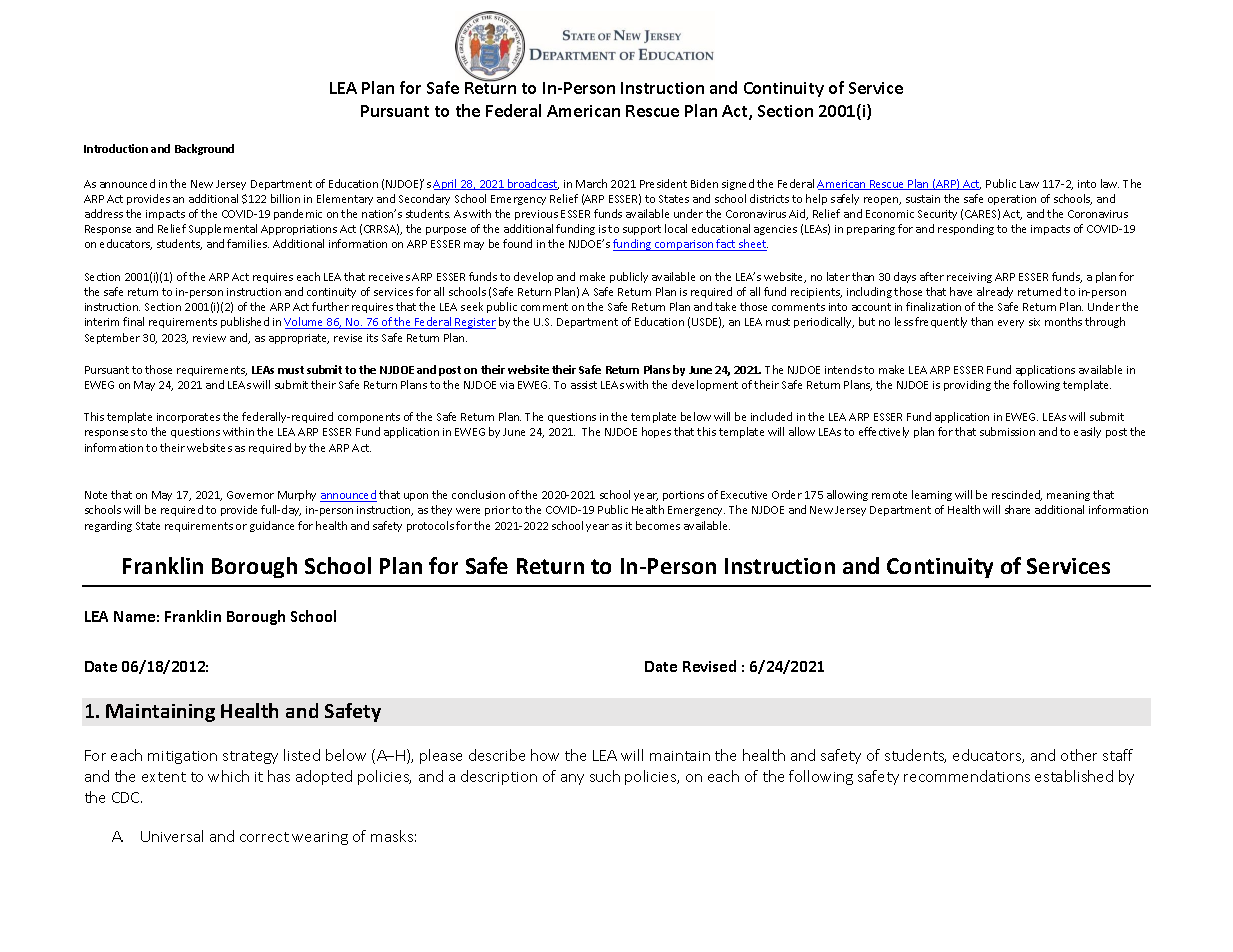 Image resolution: width=1233 pixels, height=952 pixels. Describe the element at coordinates (591, 183) in the screenshot. I see `March` at that location.
